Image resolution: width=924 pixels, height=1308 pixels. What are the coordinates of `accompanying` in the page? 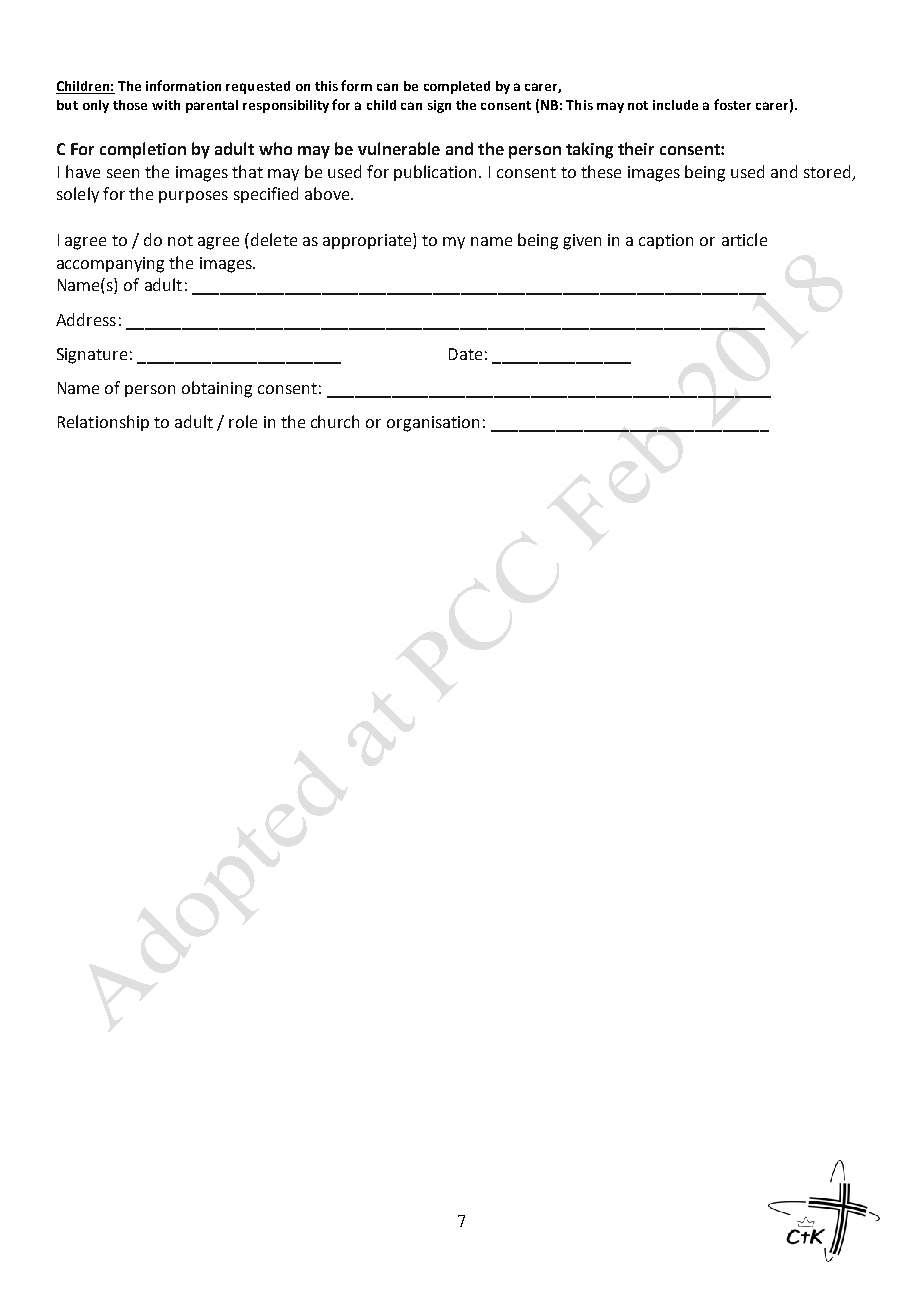 It's located at (110, 265).
